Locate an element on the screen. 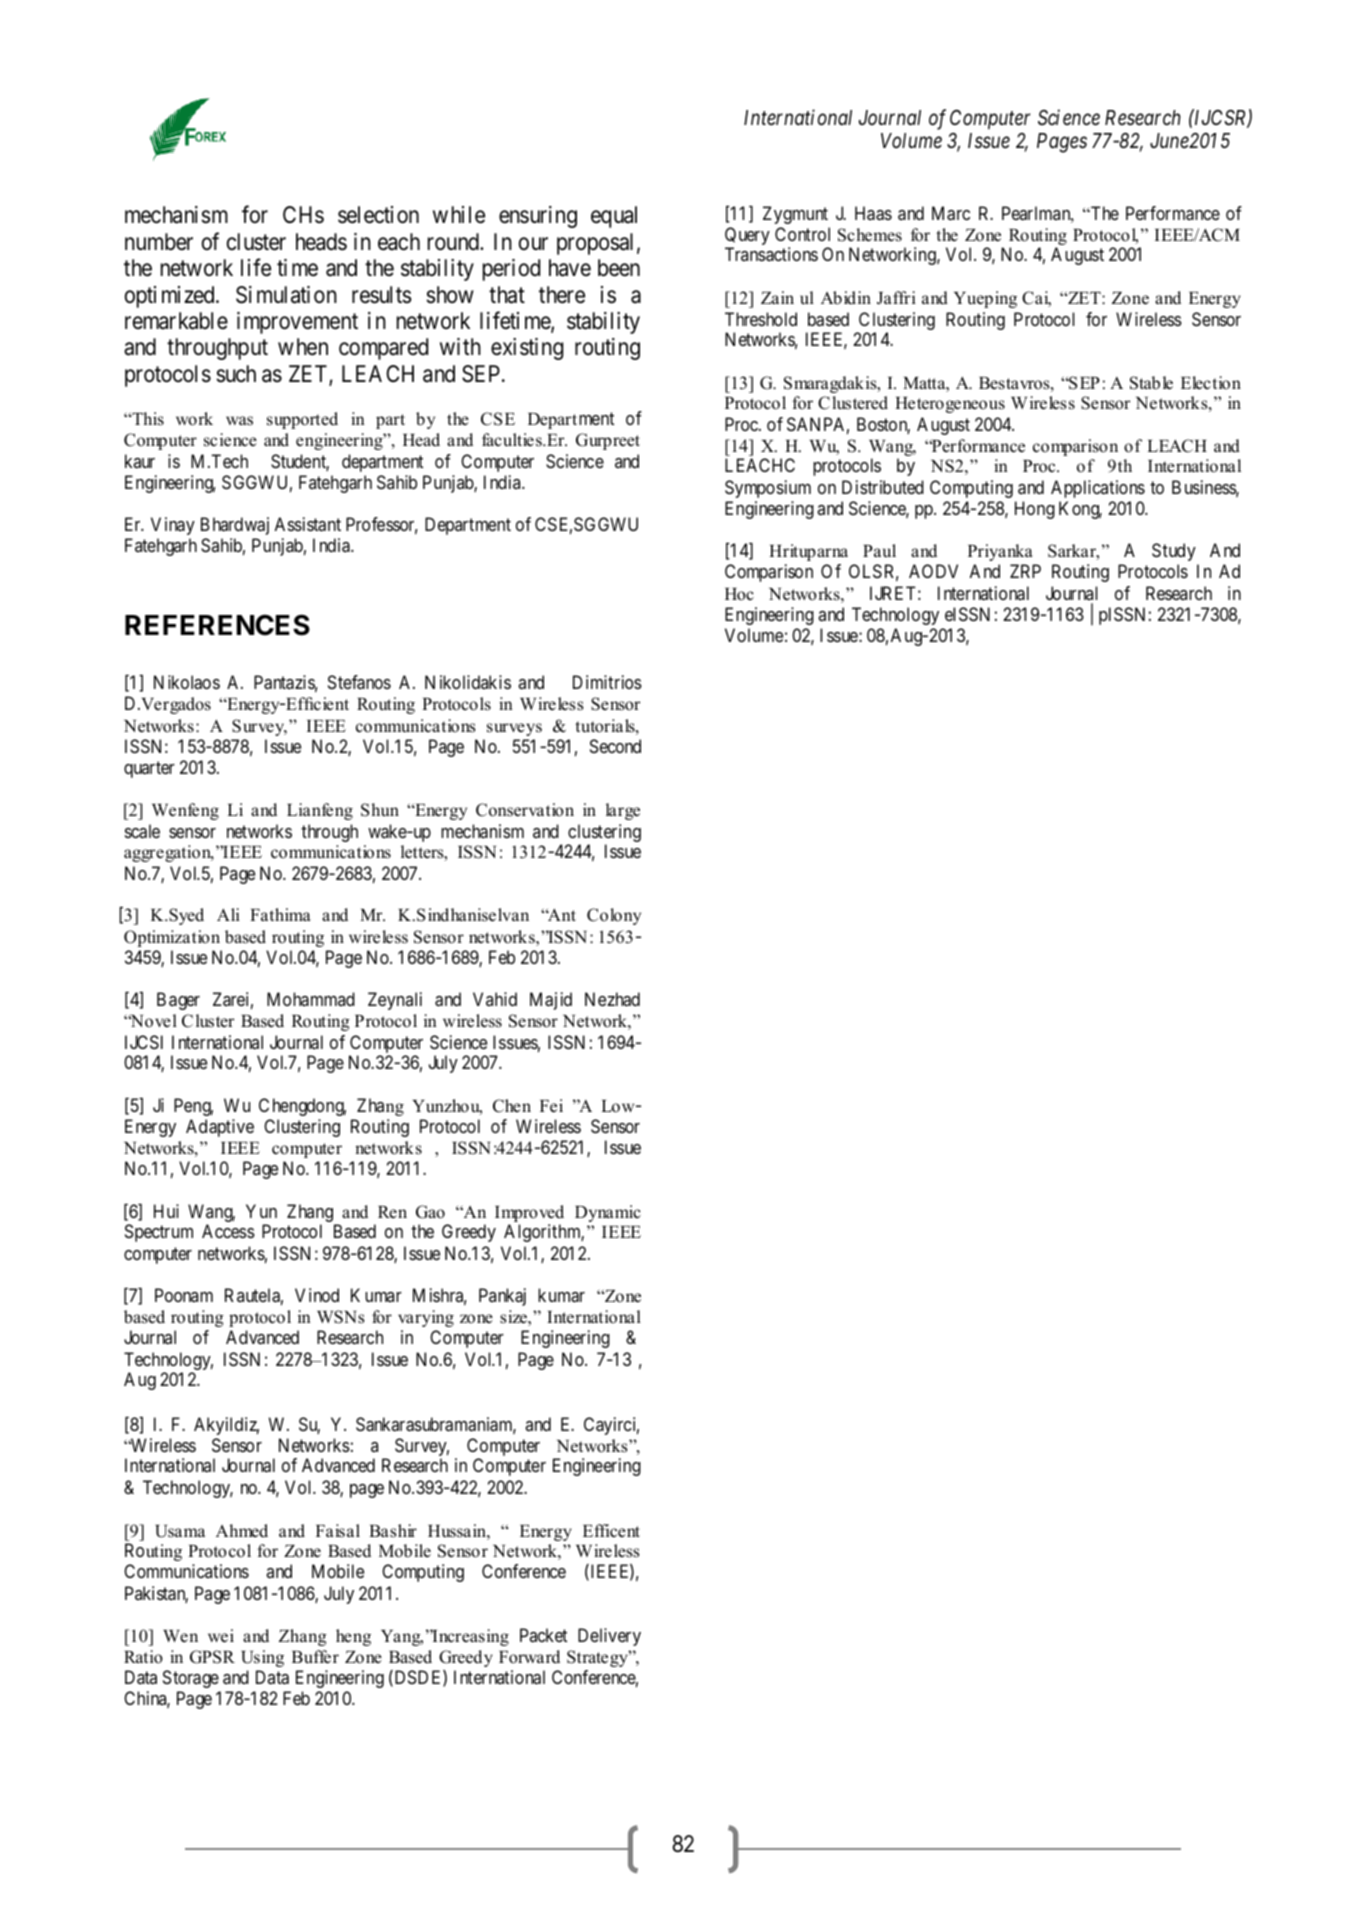  Marc is located at coordinates (951, 213).
